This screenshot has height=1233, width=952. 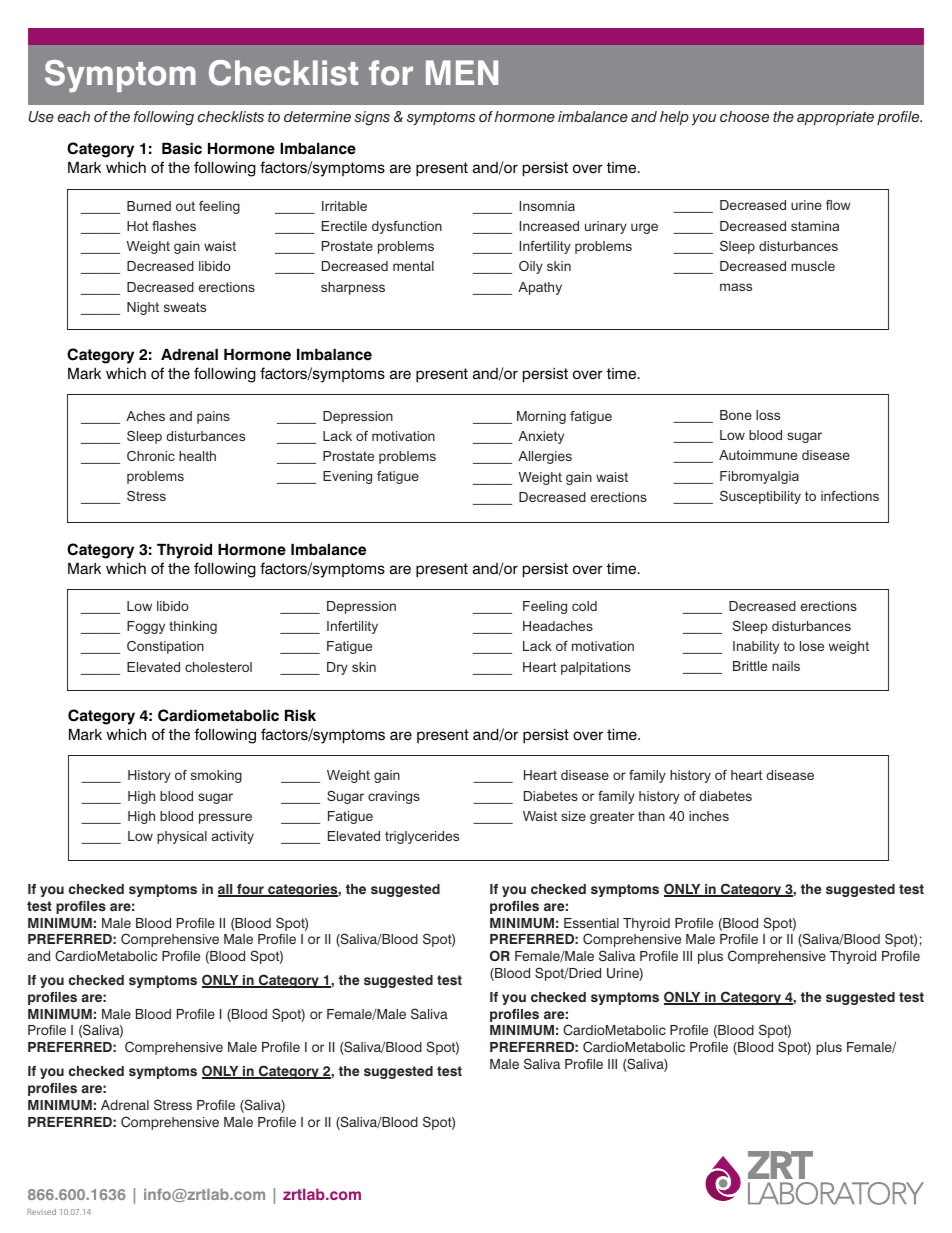 I want to click on each, so click(x=74, y=116).
